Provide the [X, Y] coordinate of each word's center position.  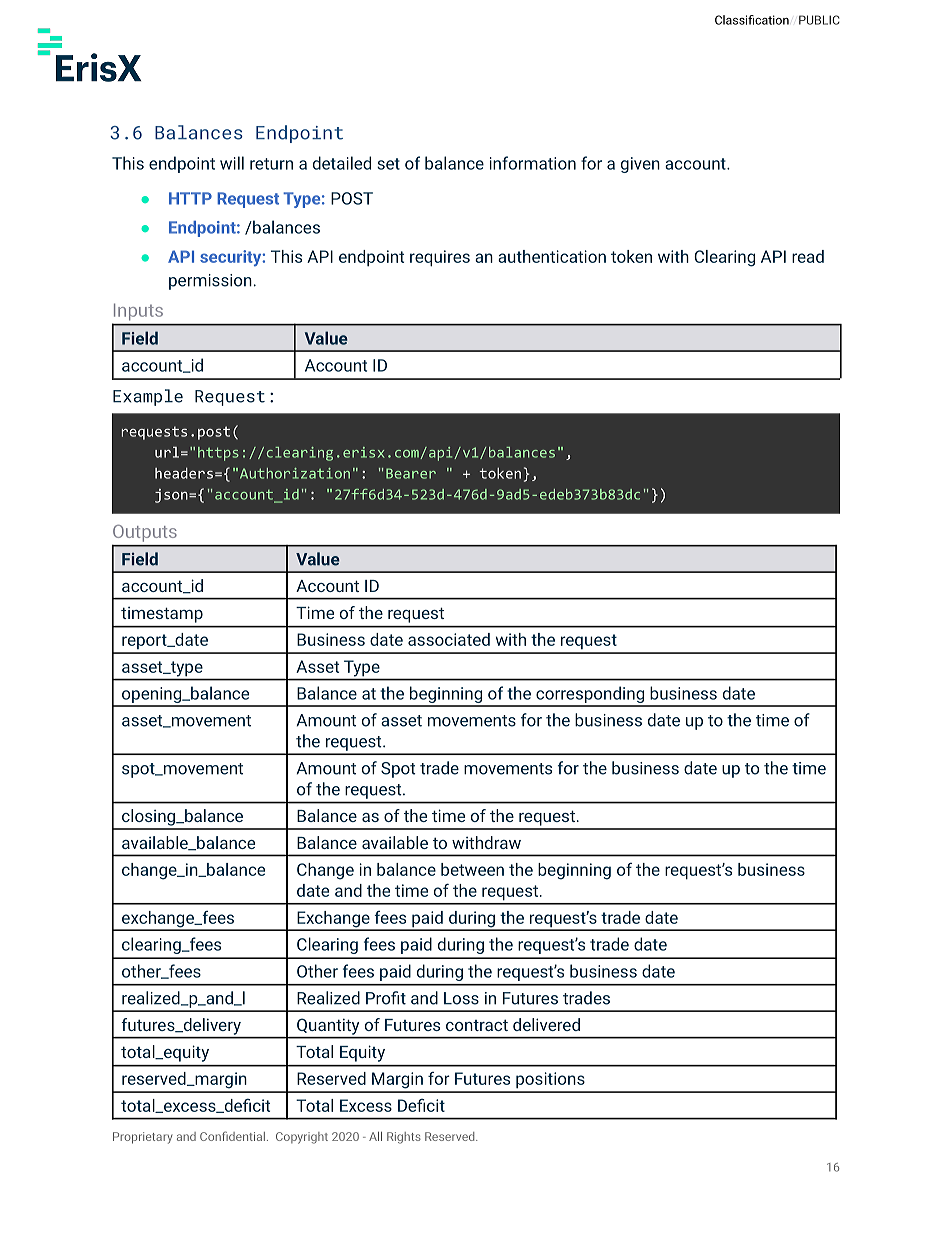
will [232, 163]
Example [148, 397]
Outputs [145, 533]
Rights [404, 1138]
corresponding [590, 696]
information [533, 163]
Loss [461, 998]
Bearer [411, 473]
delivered [546, 1024]
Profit [386, 998]
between [472, 869]
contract [477, 1025]
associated [449, 639]
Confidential [232, 1136]
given [640, 165]
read [808, 256]
